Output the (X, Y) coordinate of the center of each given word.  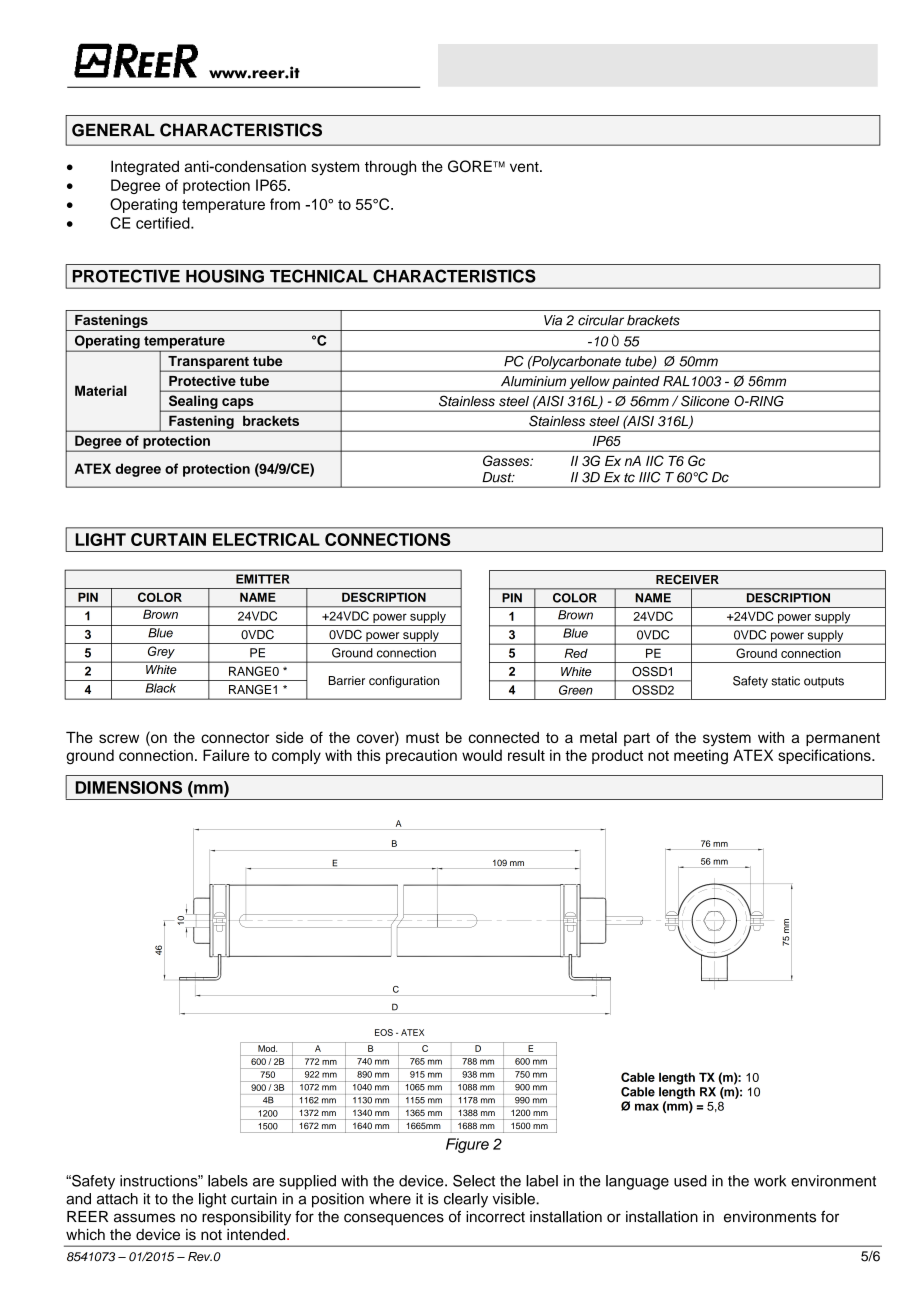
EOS (384, 1032)
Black (160, 688)
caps (238, 404)
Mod (267, 1048)
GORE (471, 166)
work (770, 1181)
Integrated (145, 168)
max (647, 1107)
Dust (498, 477)
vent (525, 167)
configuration (404, 682)
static (785, 681)
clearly (466, 1200)
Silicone (705, 401)
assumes (144, 1218)
